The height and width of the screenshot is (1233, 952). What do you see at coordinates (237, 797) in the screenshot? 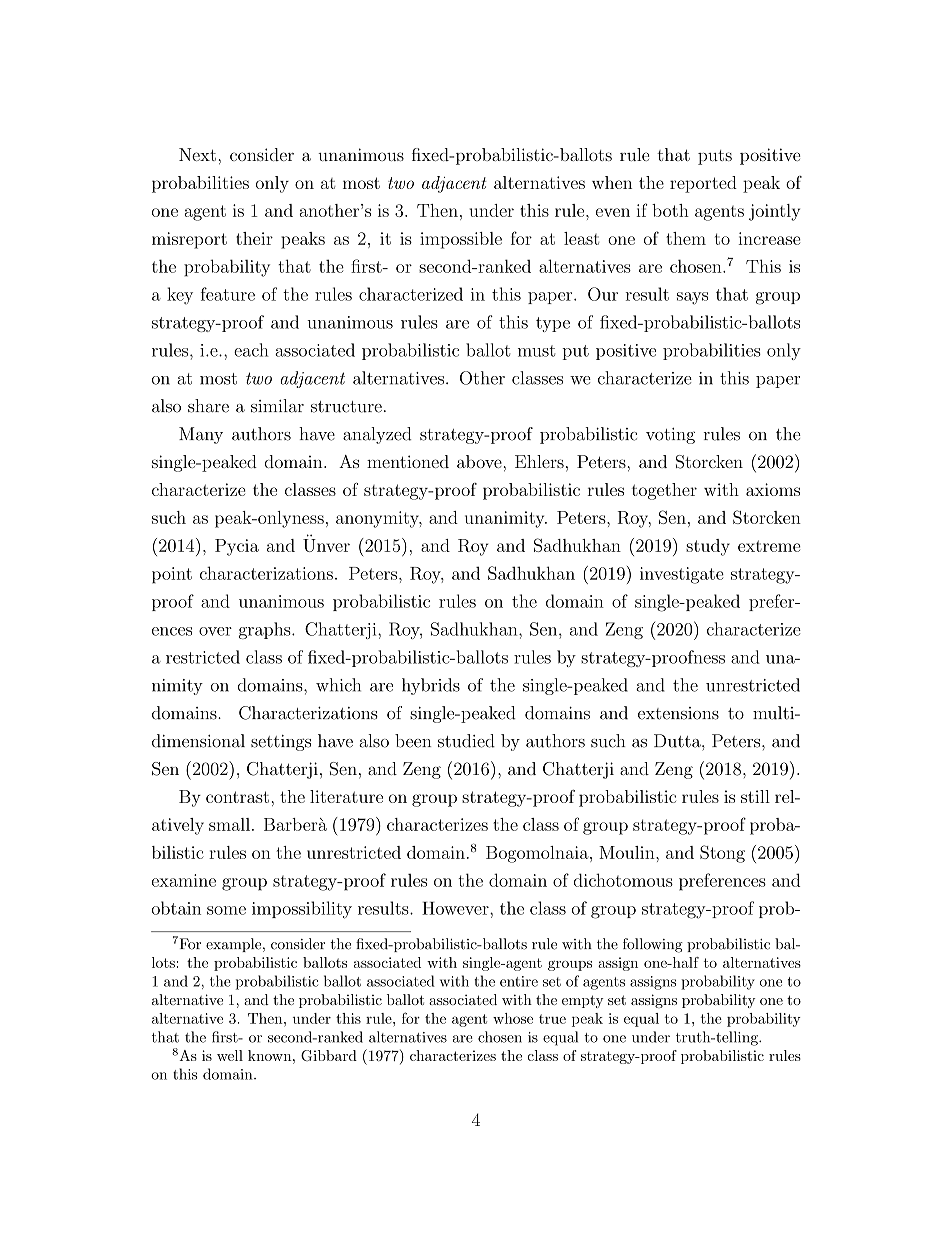
I see `contrast` at bounding box center [237, 797].
